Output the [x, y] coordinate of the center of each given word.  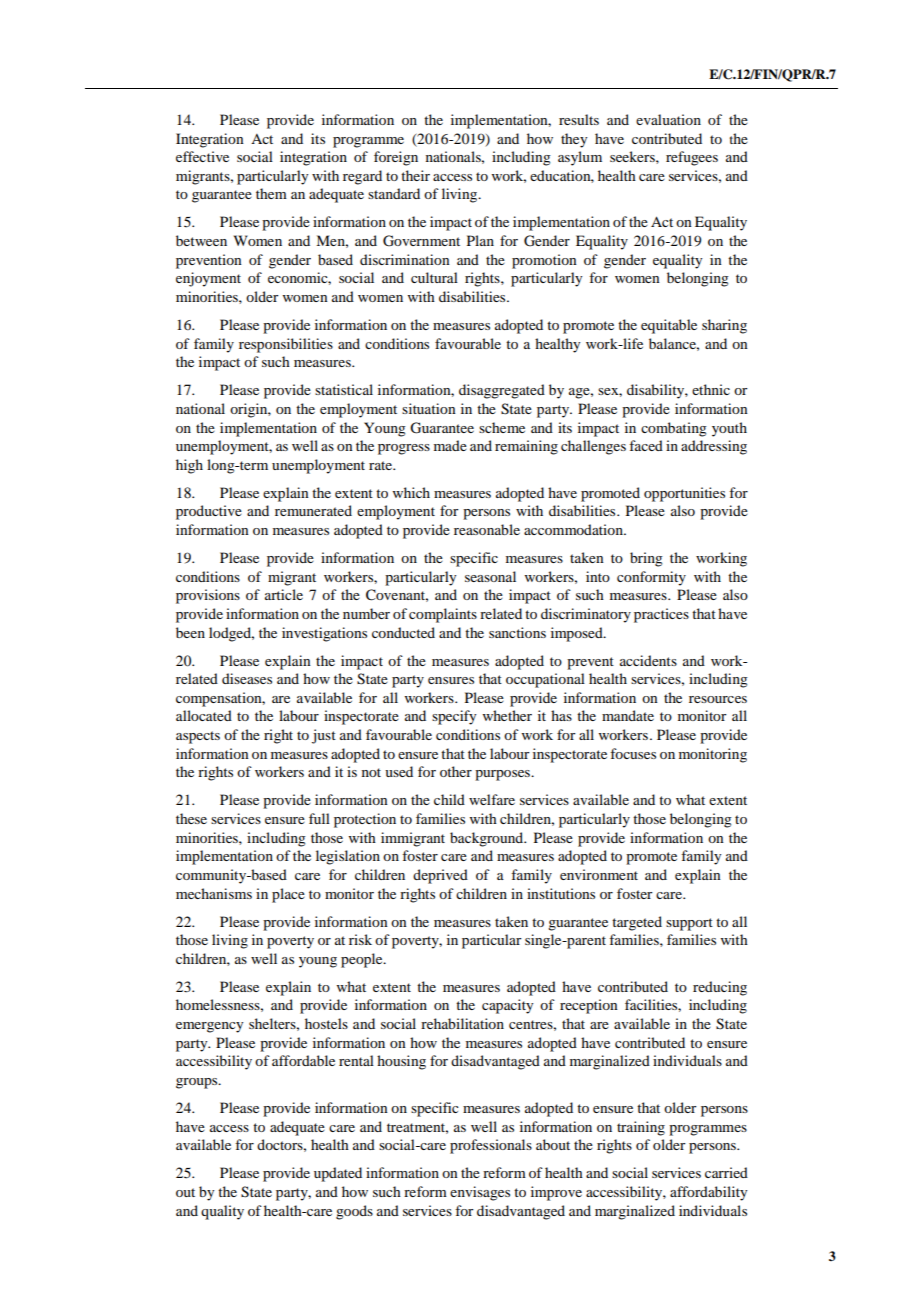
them [271, 193]
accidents [648, 660]
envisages [480, 1193]
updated [338, 1174]
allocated [204, 715]
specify [454, 717]
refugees [692, 158]
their [415, 175]
